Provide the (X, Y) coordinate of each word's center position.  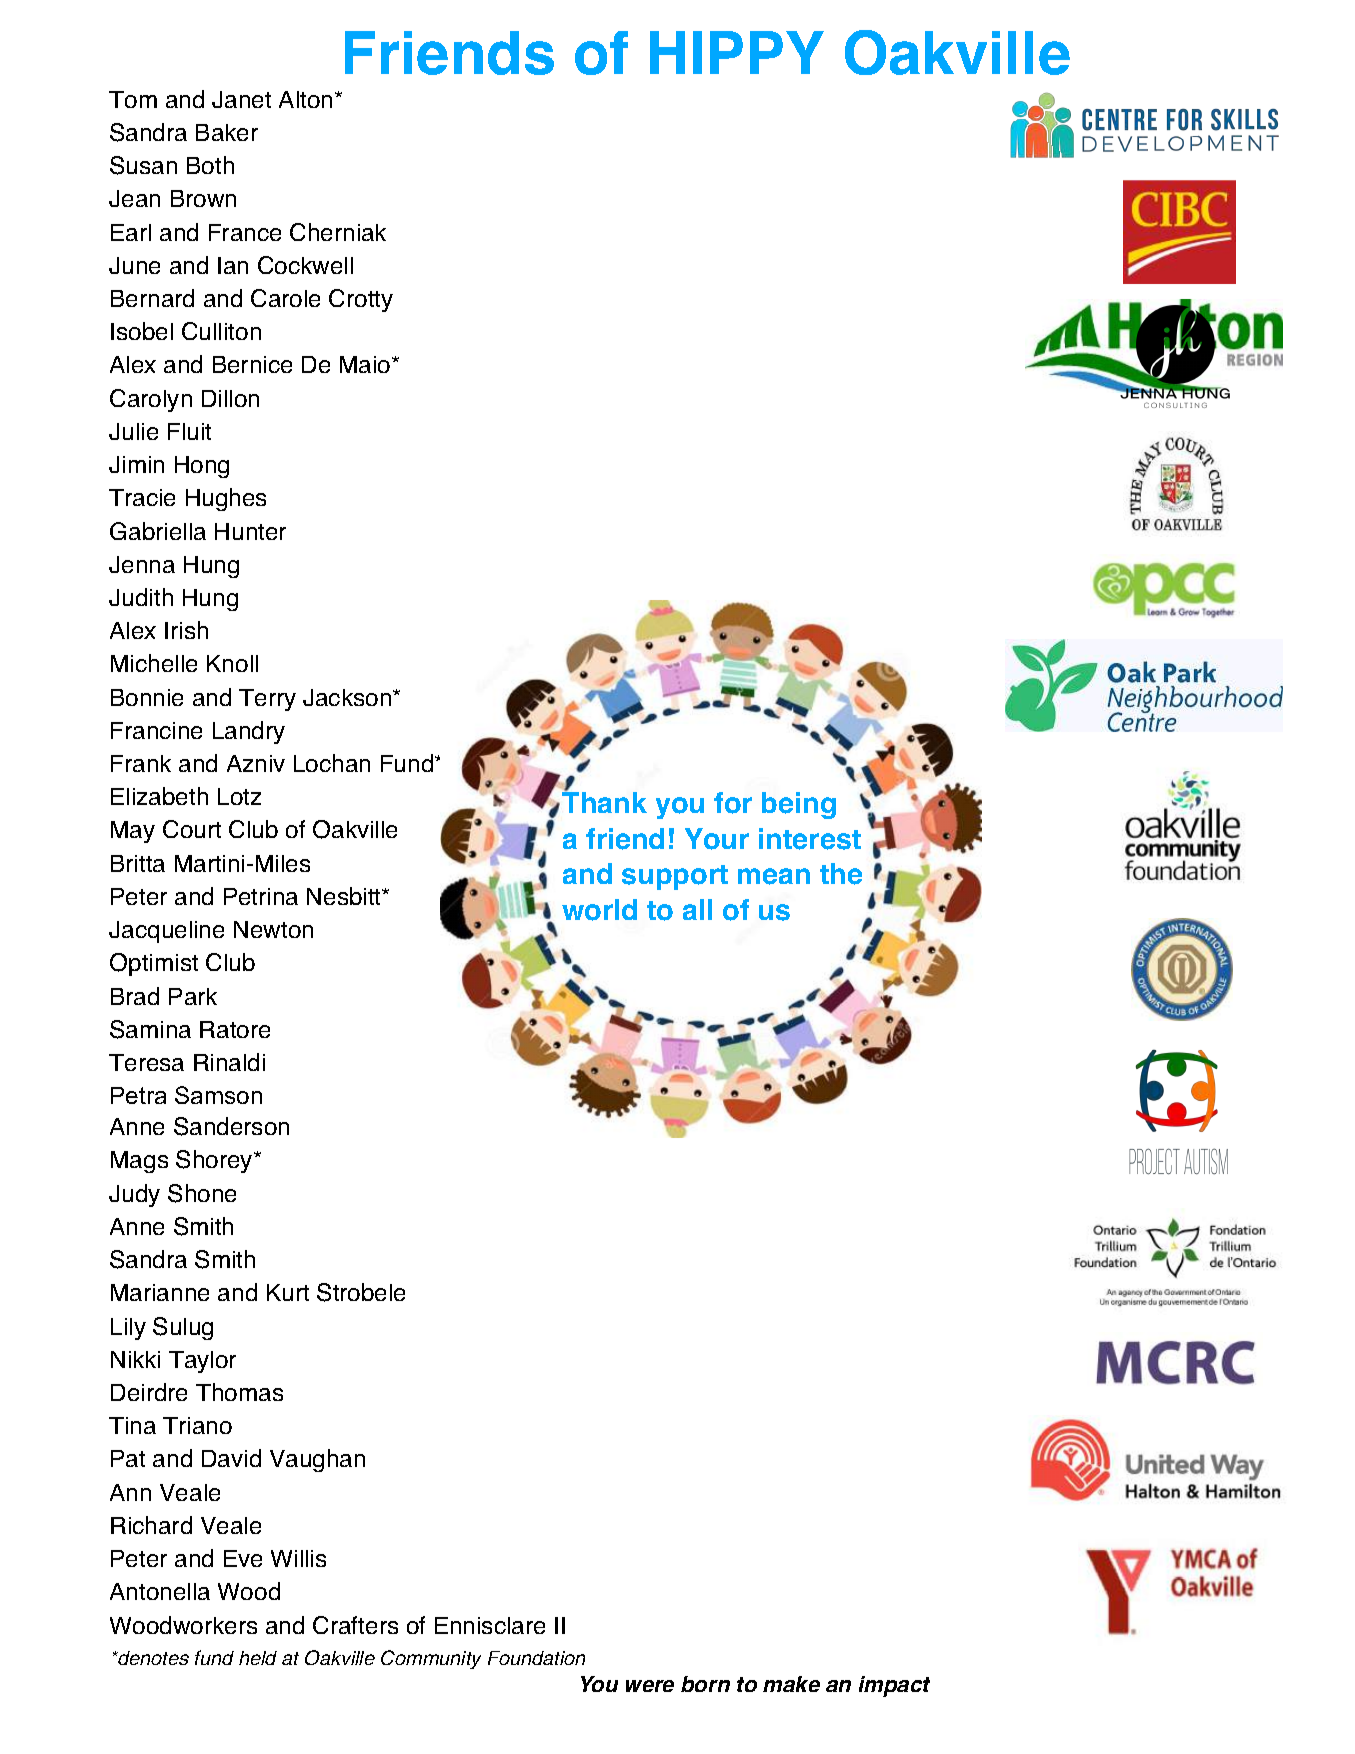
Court (192, 829)
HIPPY (737, 52)
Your (717, 839)
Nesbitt (345, 896)
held (258, 1658)
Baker (227, 132)
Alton (305, 99)
